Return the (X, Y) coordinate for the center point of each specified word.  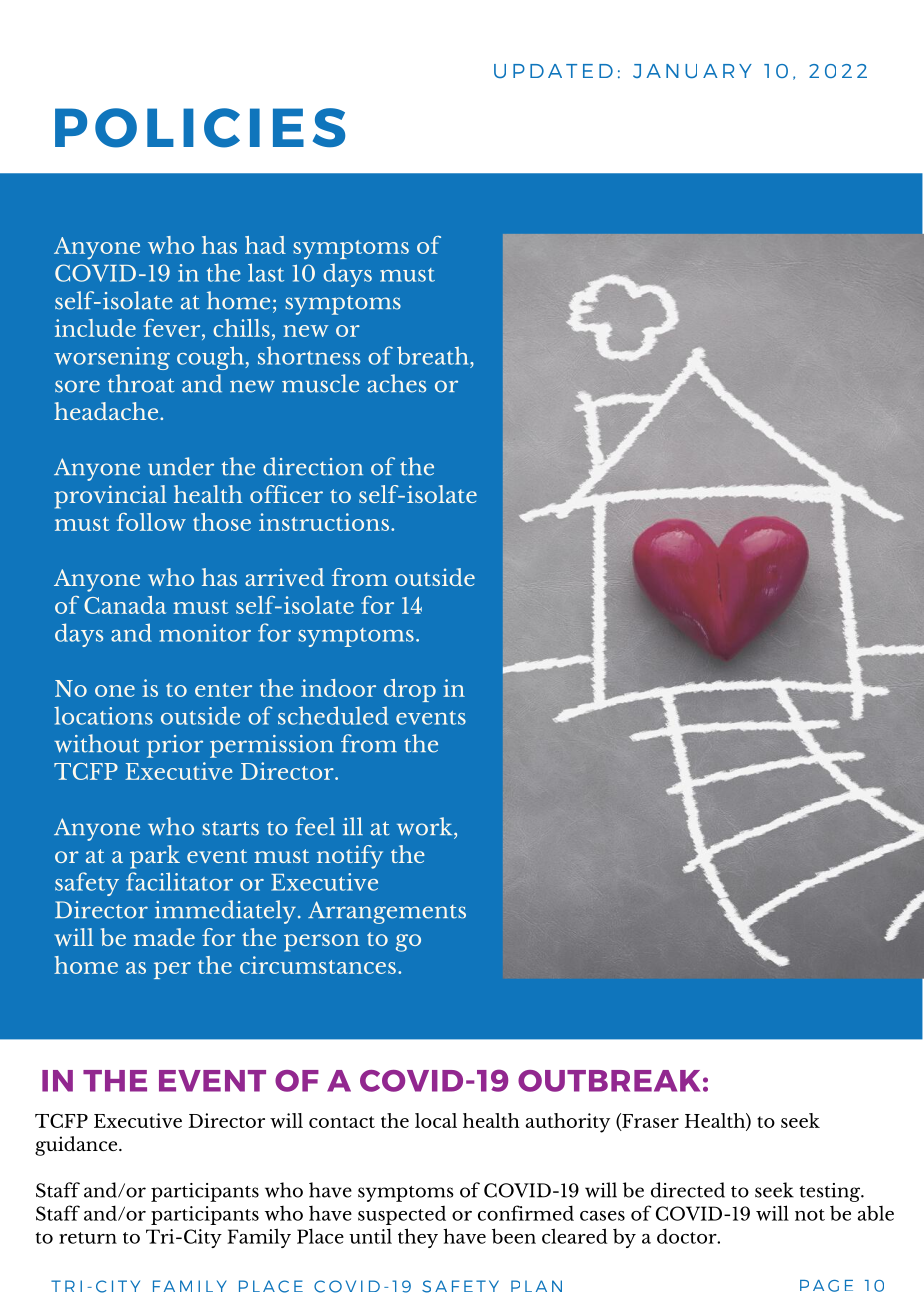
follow (151, 522)
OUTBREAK (609, 1081)
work (426, 826)
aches (396, 383)
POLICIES (200, 128)
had (265, 245)
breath (434, 355)
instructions (324, 522)
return (88, 1238)
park (155, 857)
